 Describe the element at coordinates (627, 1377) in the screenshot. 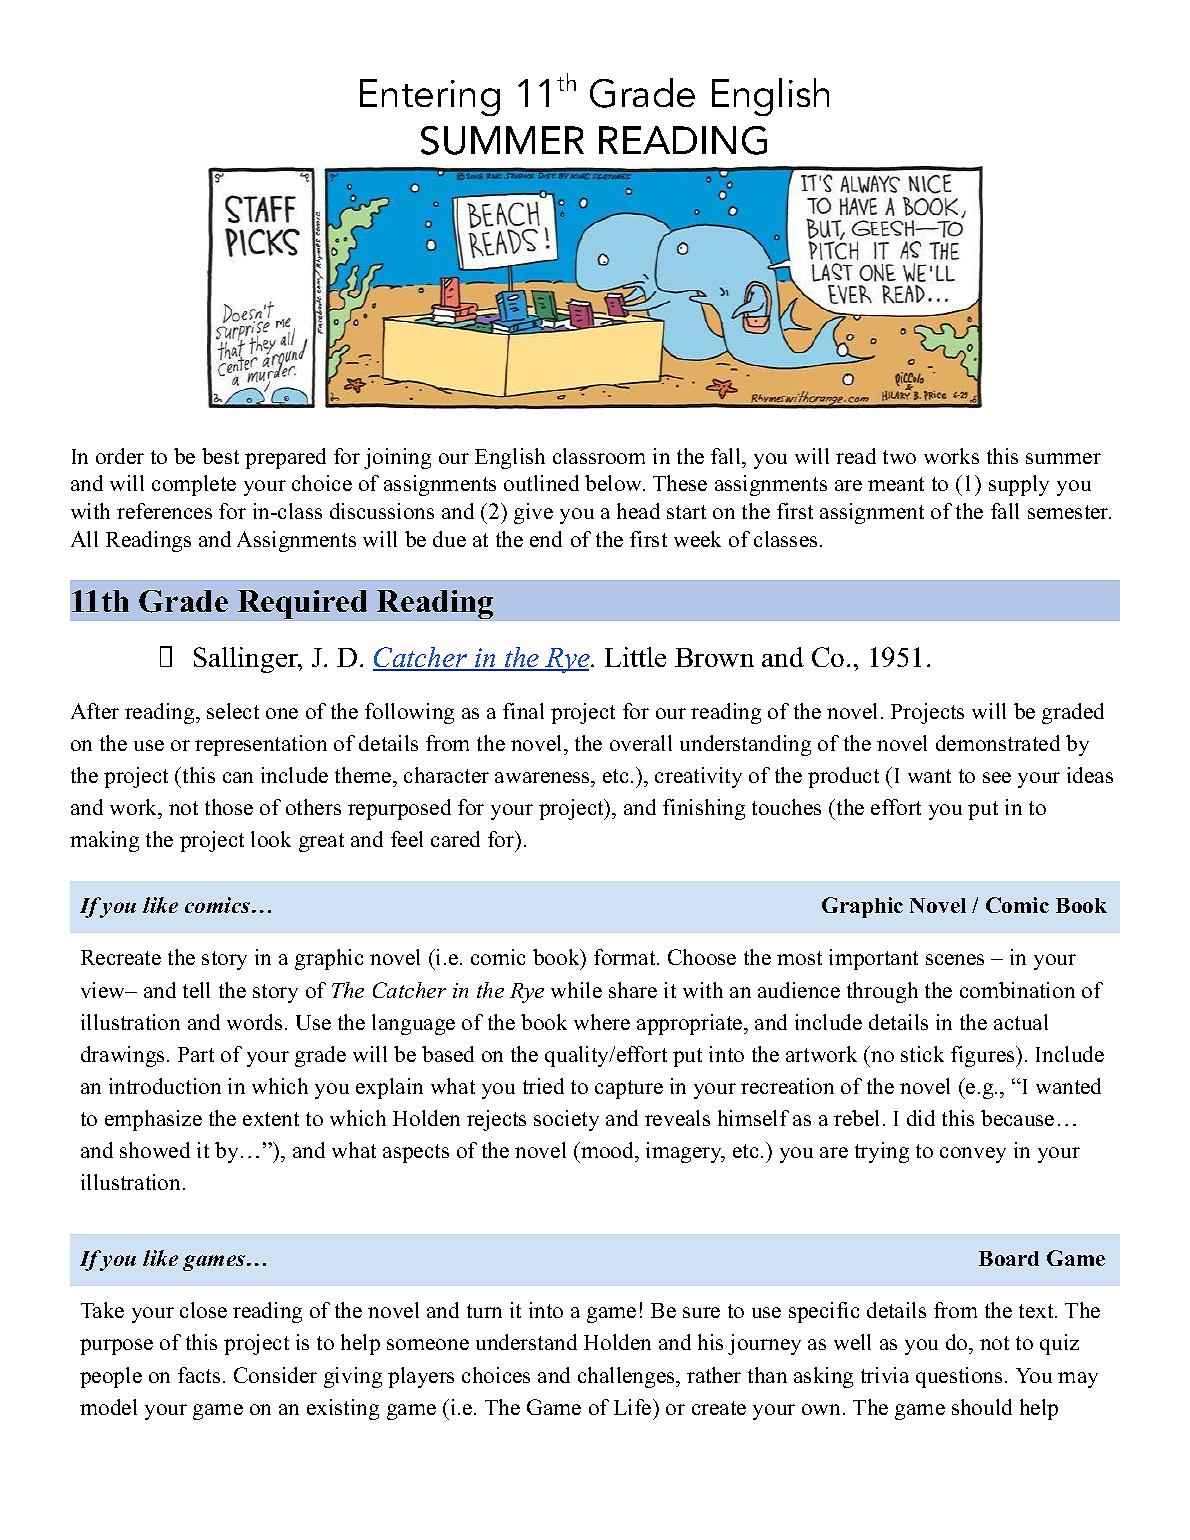

I see `challenges` at that location.
